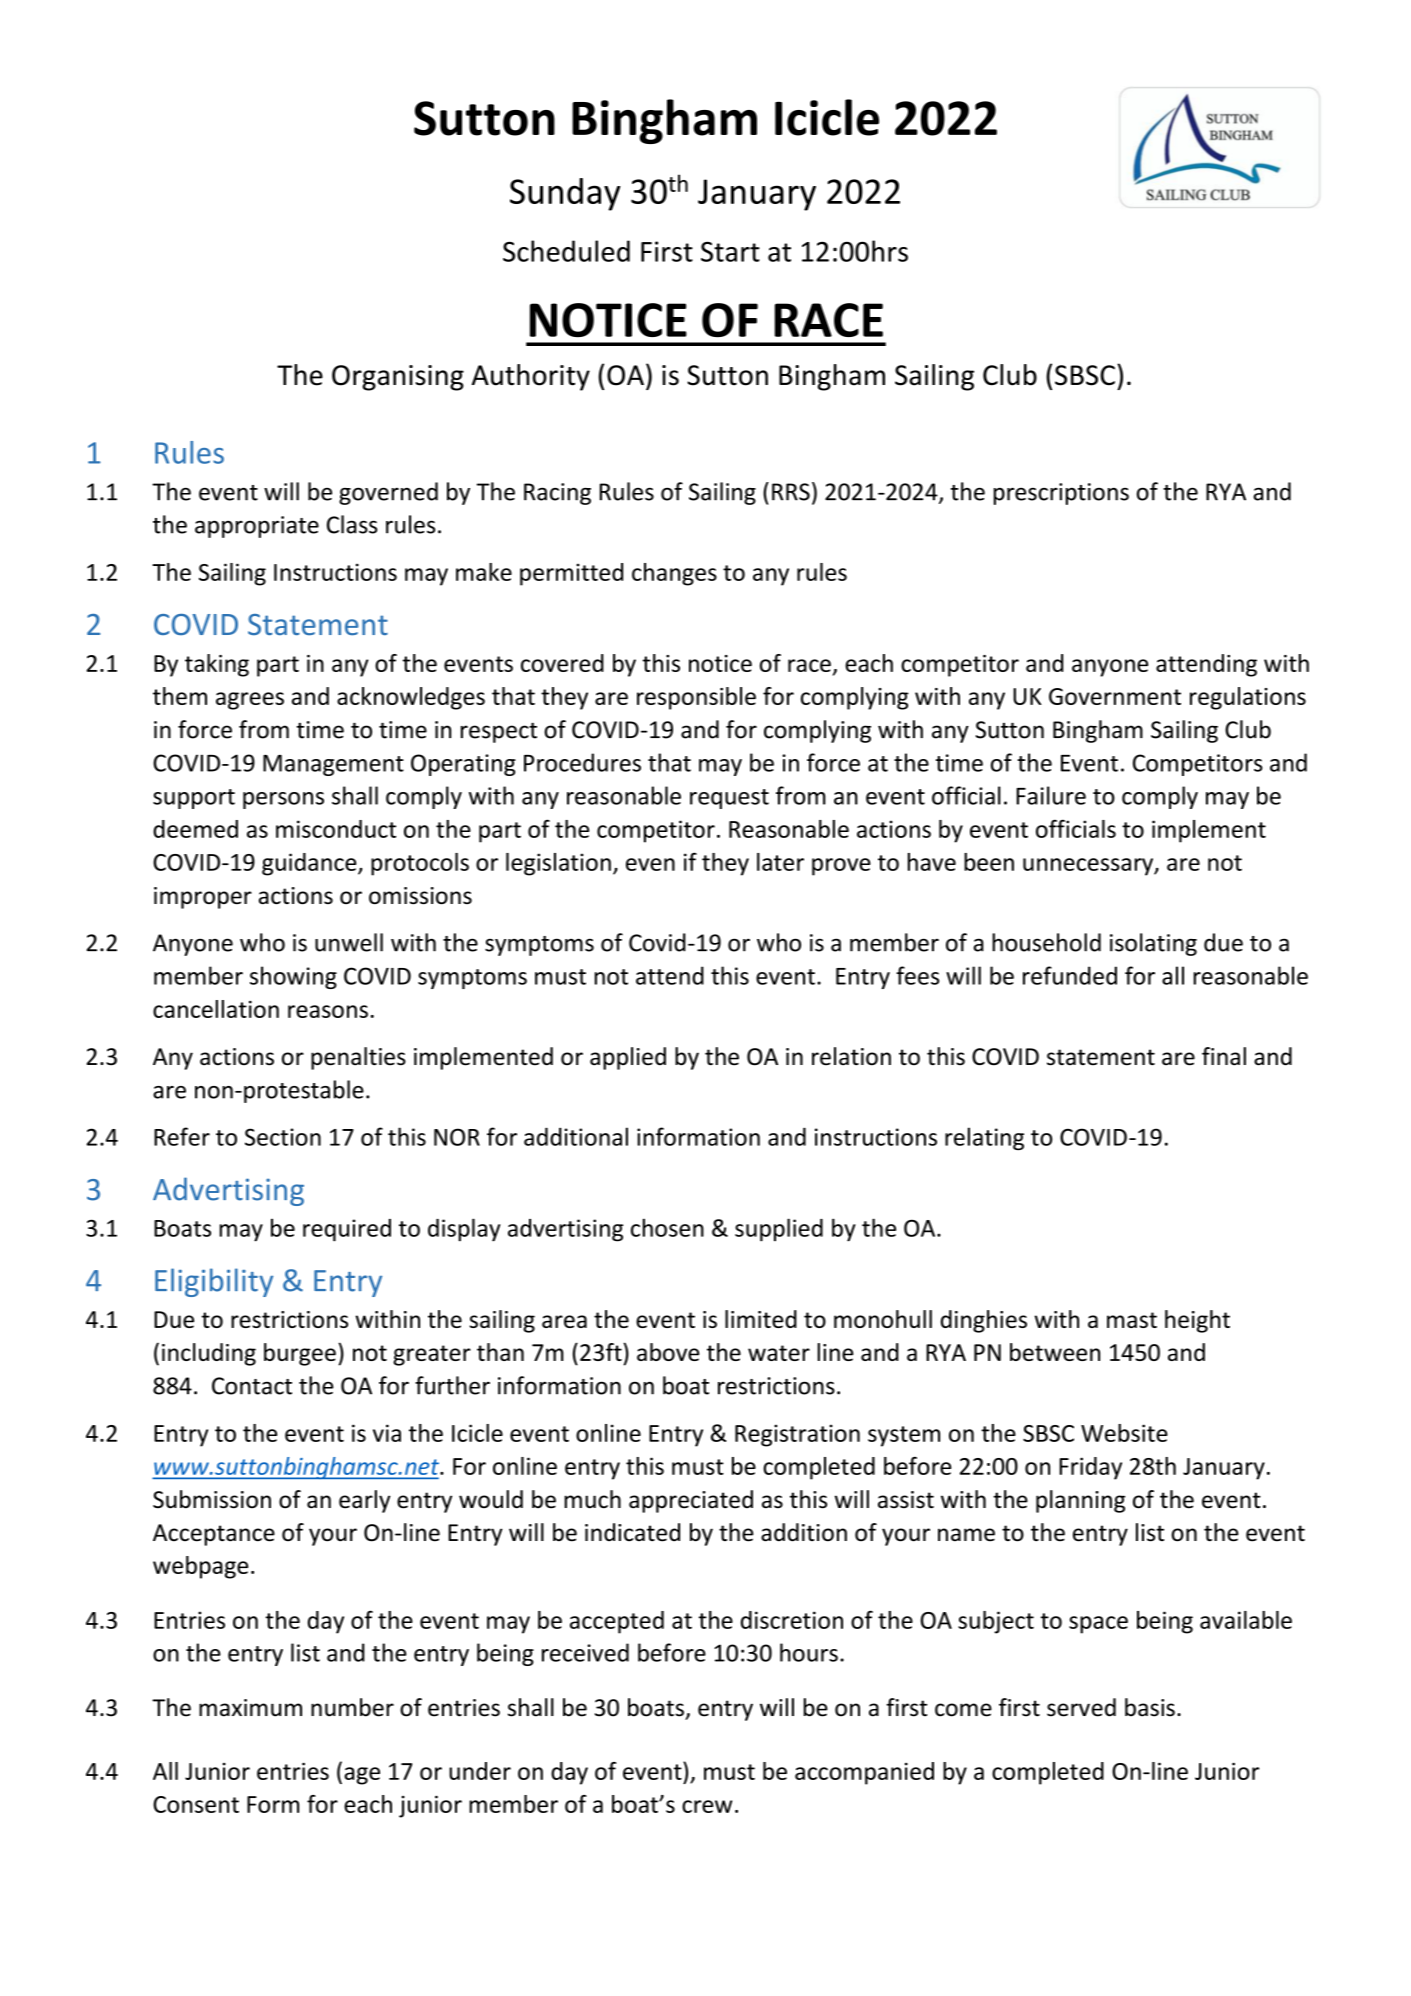 The height and width of the screenshot is (1996, 1411). I want to click on refunded, so click(1070, 975).
